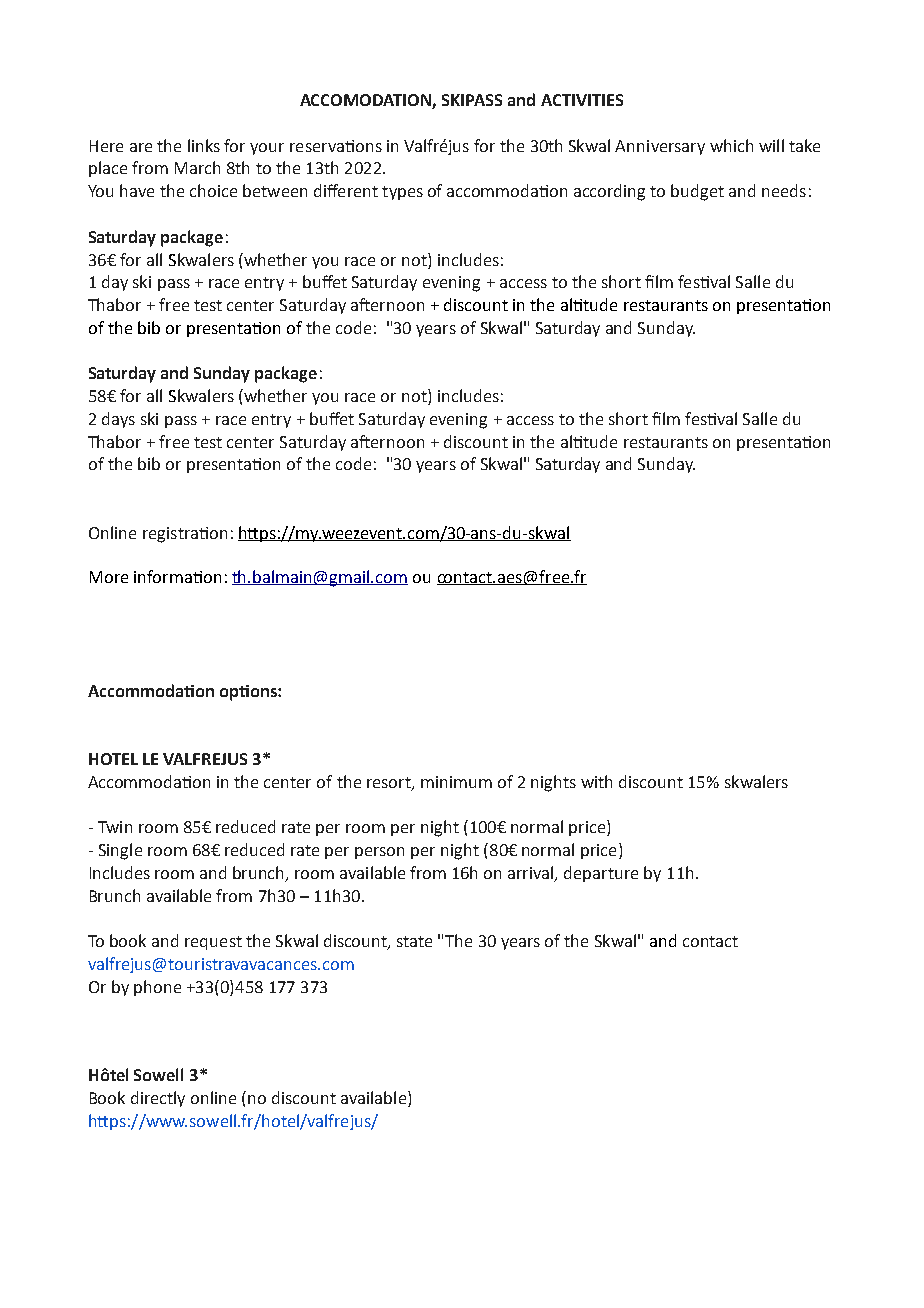 The image size is (924, 1308). What do you see at coordinates (204, 145) in the screenshot?
I see `links` at bounding box center [204, 145].
